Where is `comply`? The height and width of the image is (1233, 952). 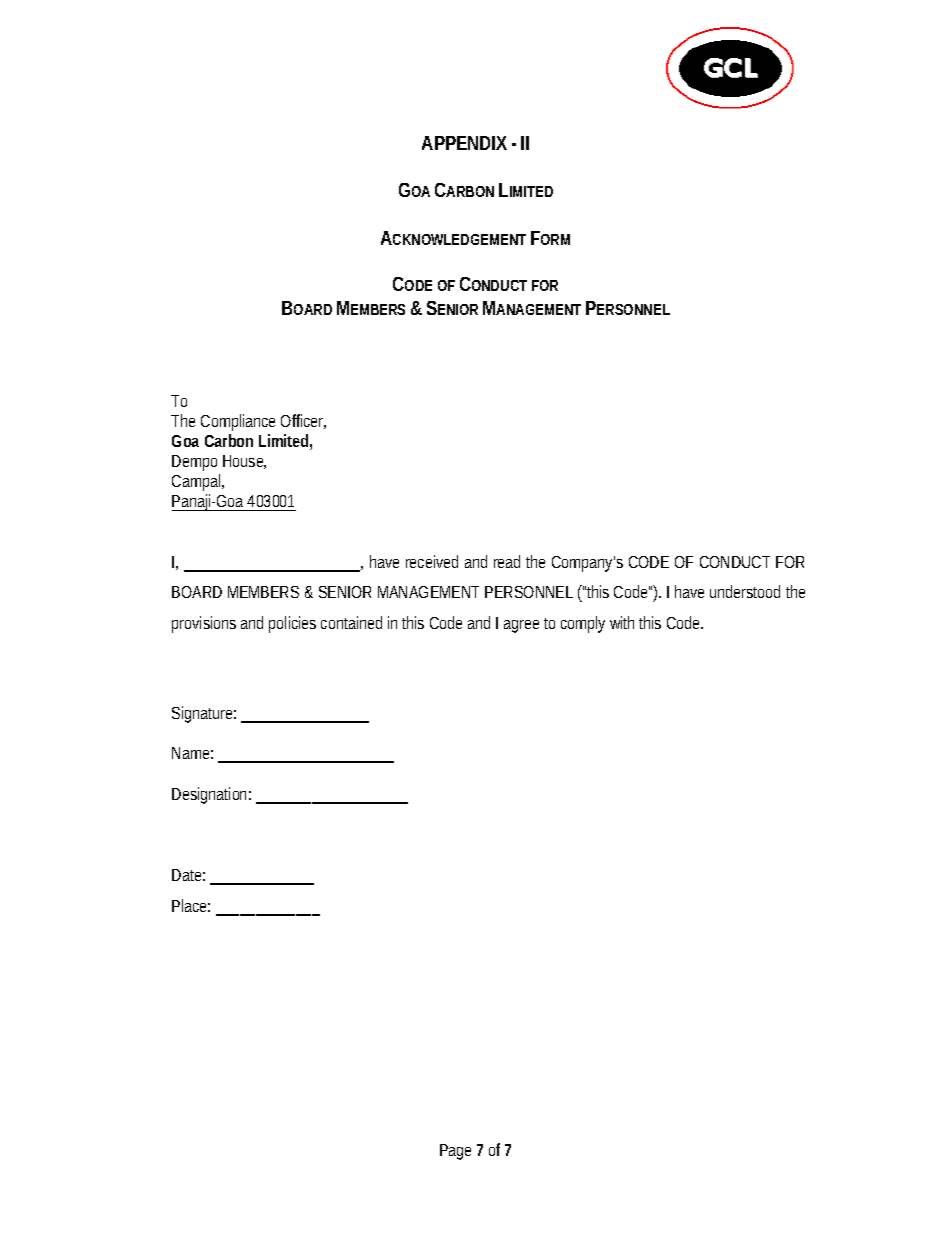
comply is located at coordinates (583, 624).
